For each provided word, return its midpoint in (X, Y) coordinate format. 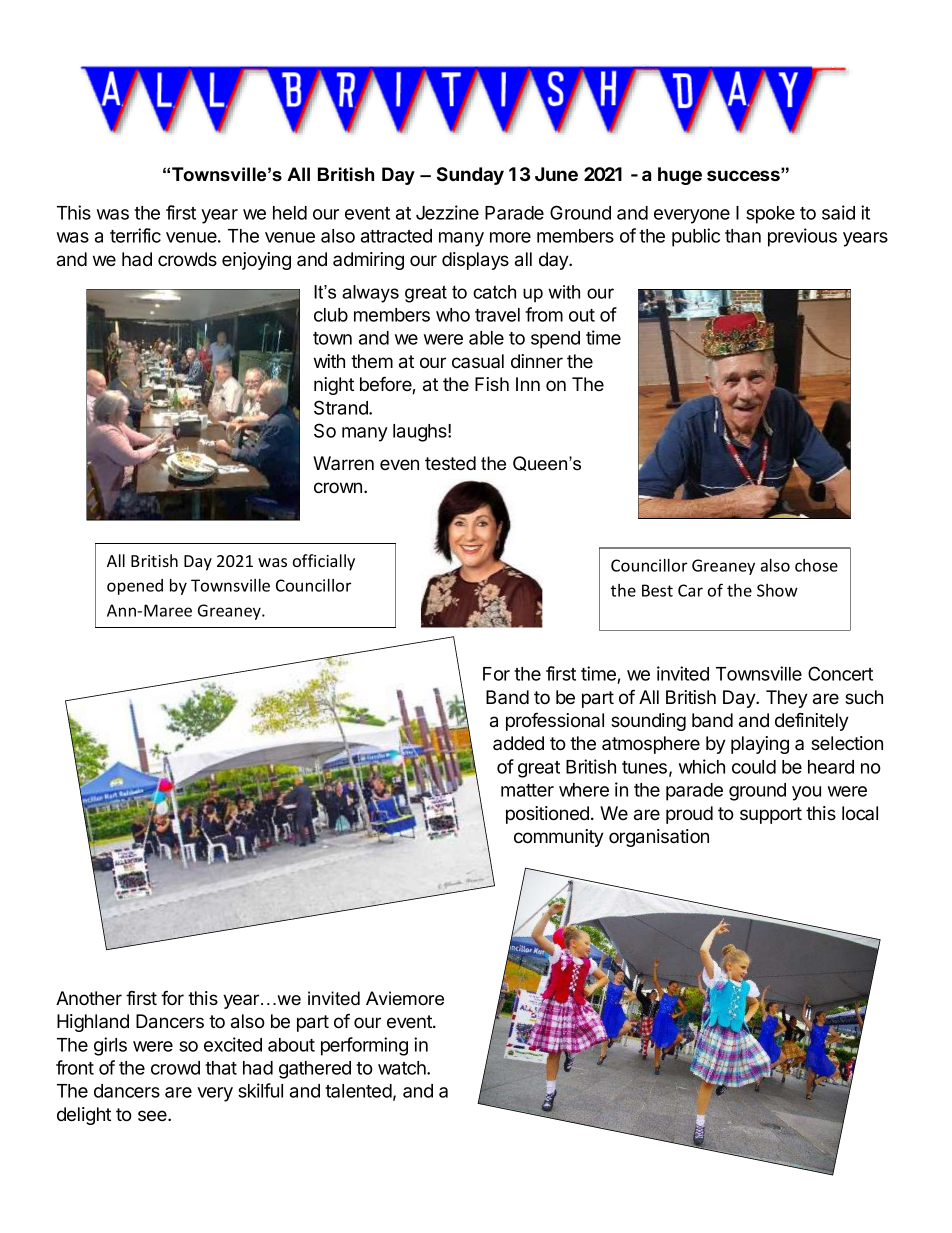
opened (135, 587)
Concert (840, 673)
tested (450, 463)
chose (816, 565)
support (771, 815)
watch (403, 1068)
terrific (135, 235)
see (153, 1115)
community (559, 838)
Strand (342, 407)
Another (89, 998)
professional (555, 721)
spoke (770, 215)
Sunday (470, 176)
